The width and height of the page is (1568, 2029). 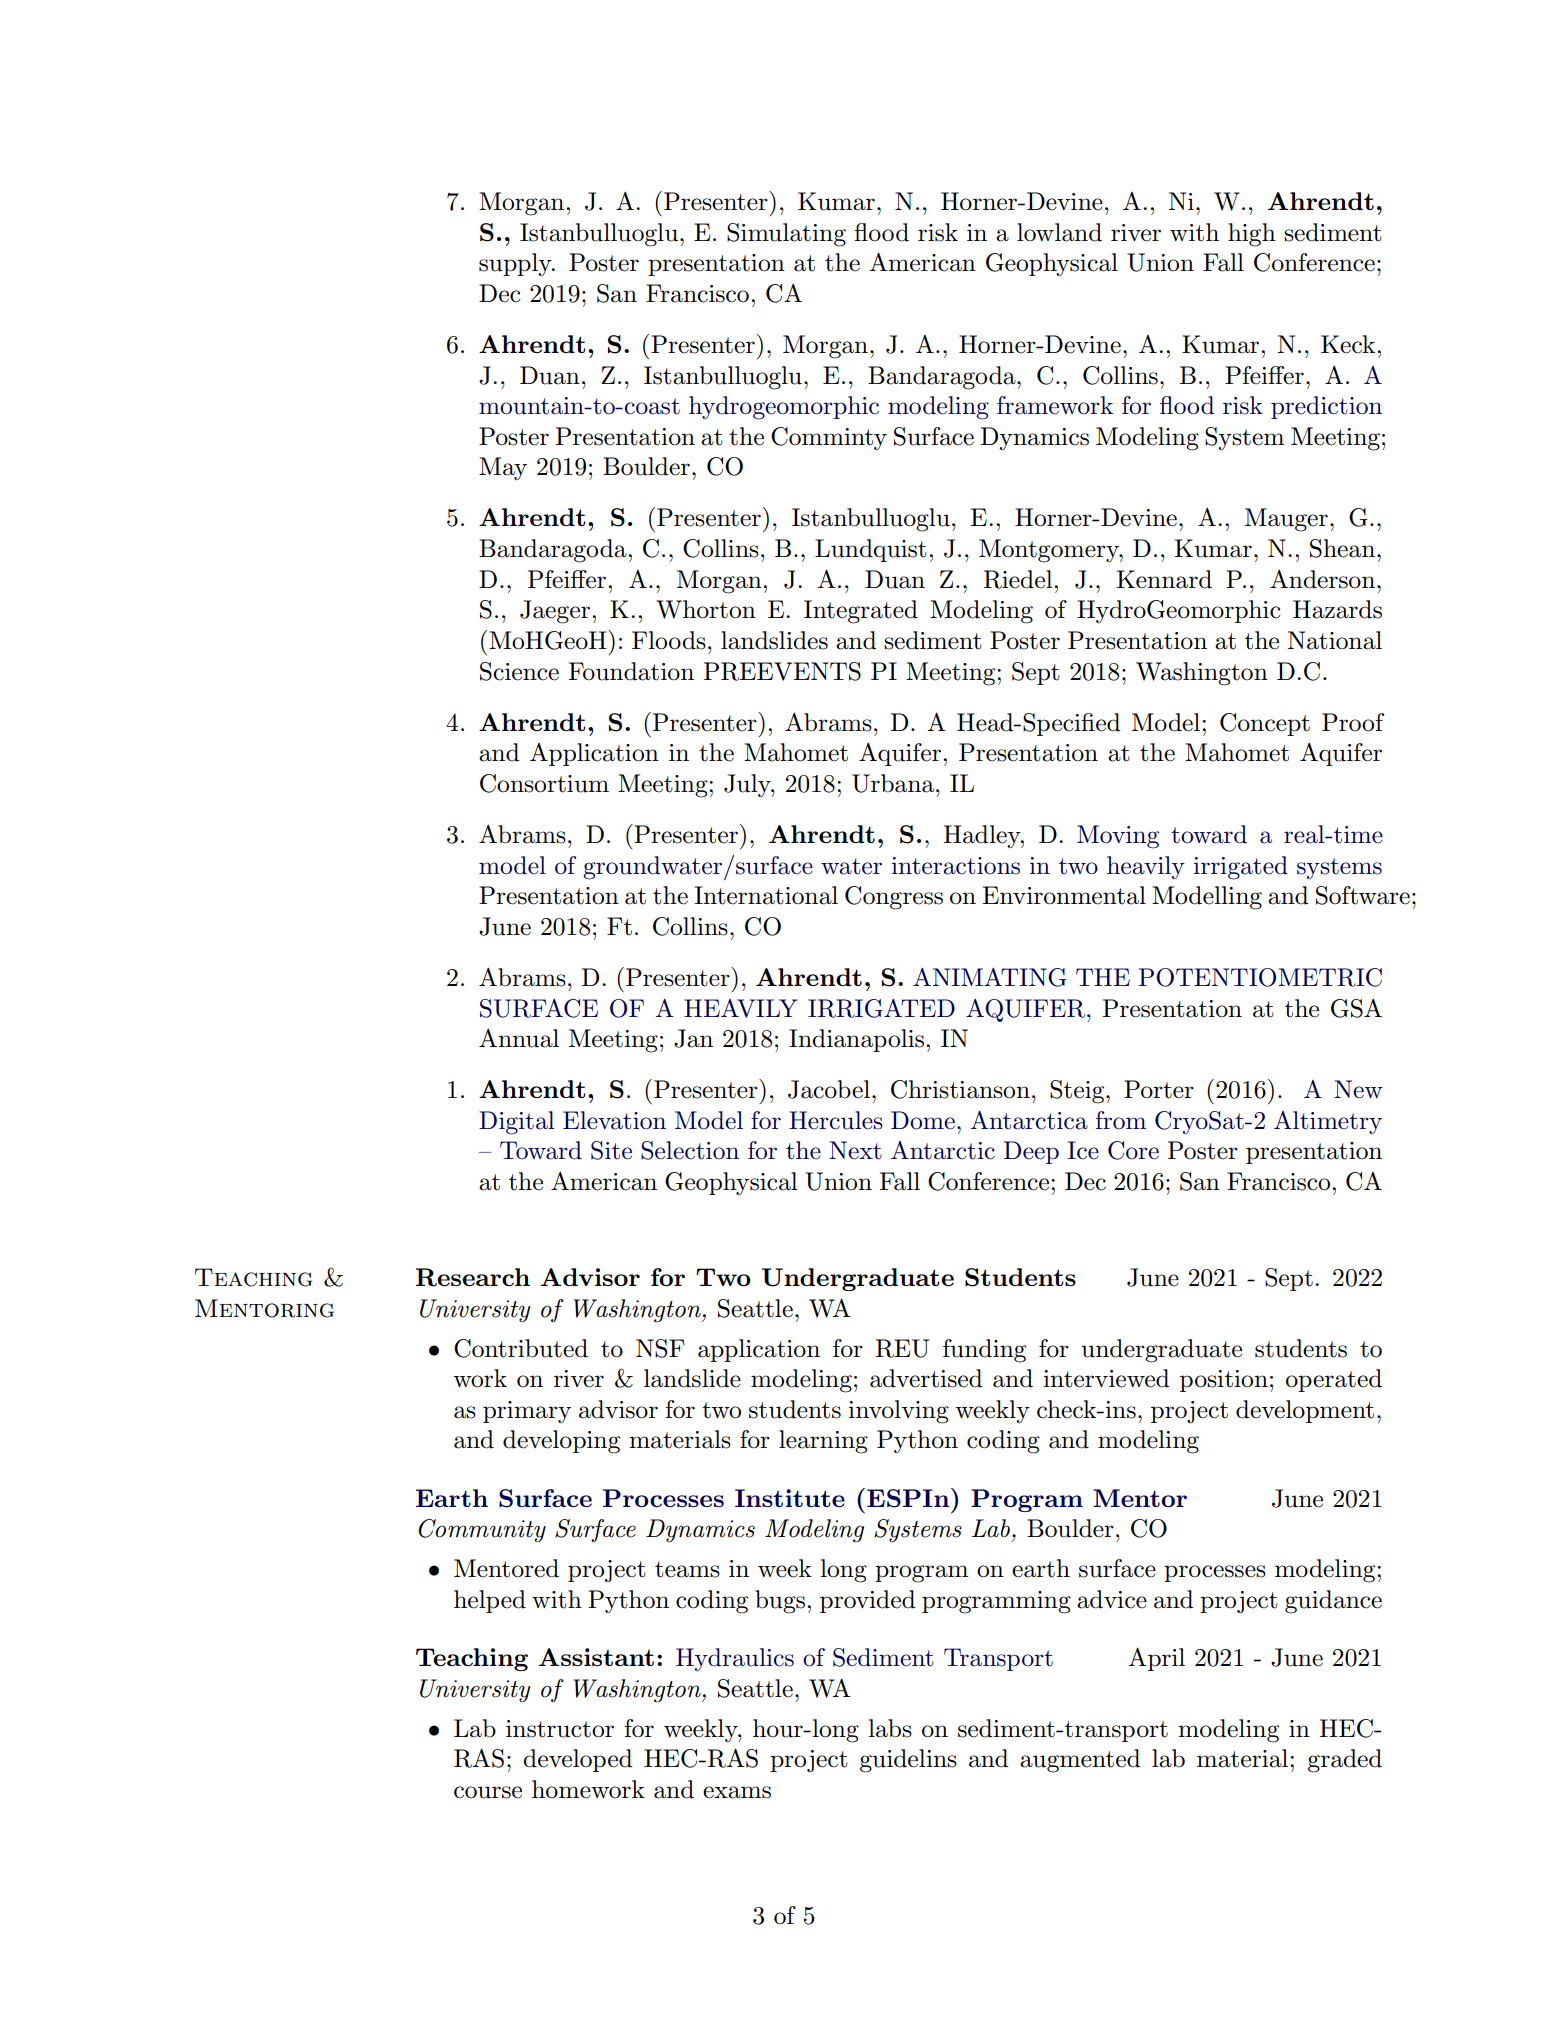 What do you see at coordinates (890, 1728) in the page?
I see `labs` at bounding box center [890, 1728].
